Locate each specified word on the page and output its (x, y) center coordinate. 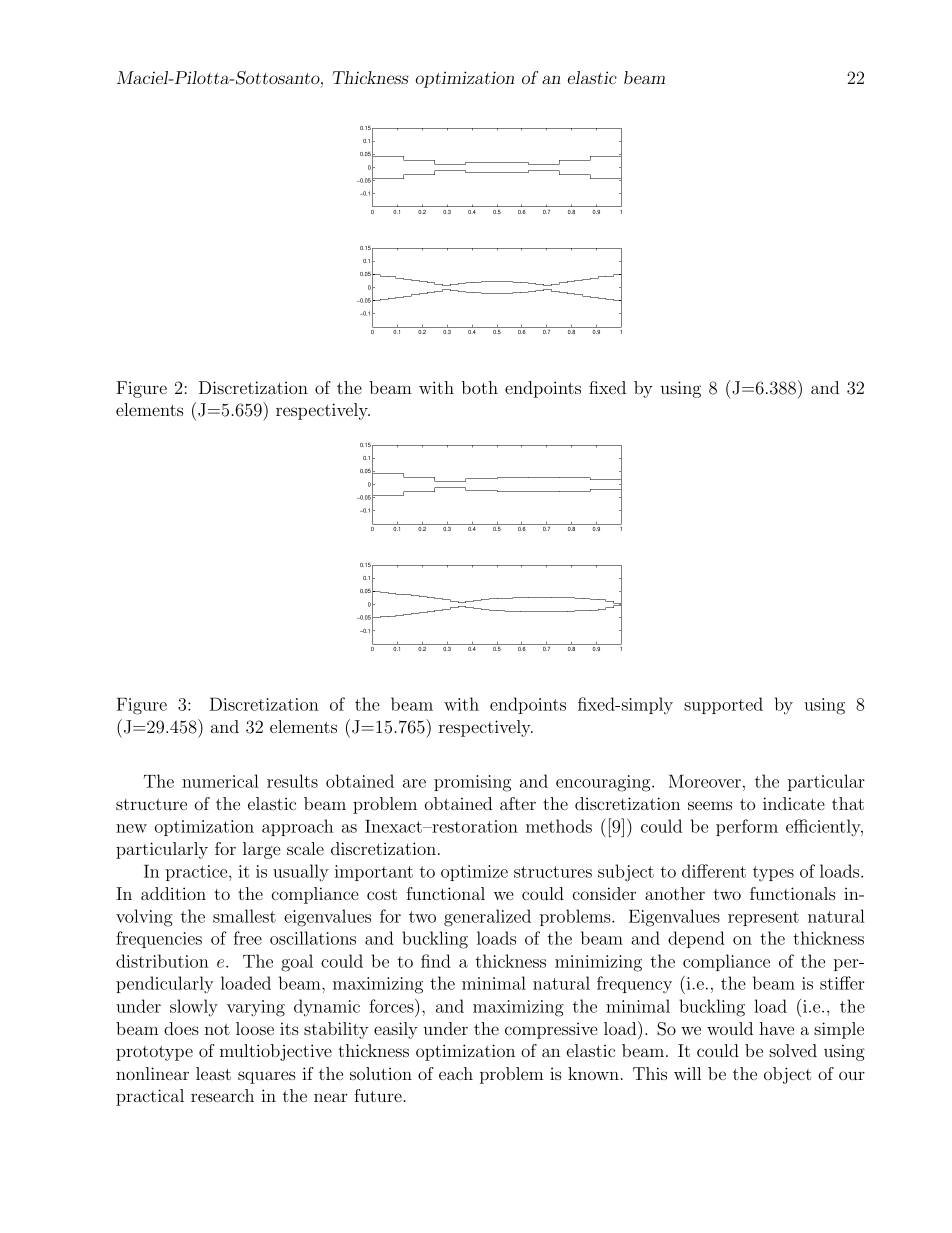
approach (297, 827)
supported (723, 705)
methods (559, 826)
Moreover (705, 781)
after (518, 803)
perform (747, 827)
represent (763, 918)
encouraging (604, 783)
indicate (794, 803)
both (479, 387)
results (292, 781)
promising (472, 783)
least (213, 1073)
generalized (487, 918)
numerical (220, 781)
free (248, 938)
